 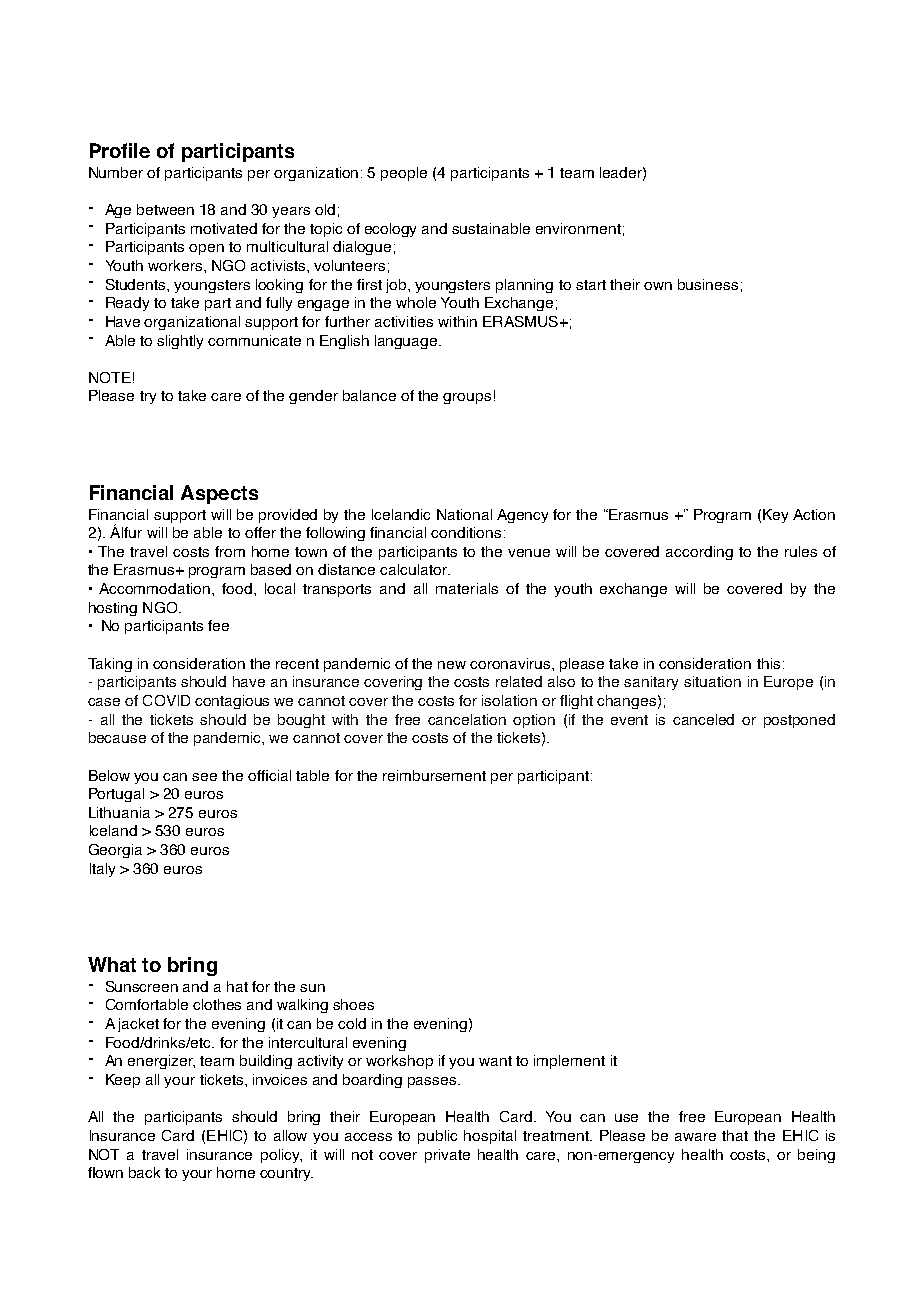 I want to click on business, so click(x=708, y=284).
